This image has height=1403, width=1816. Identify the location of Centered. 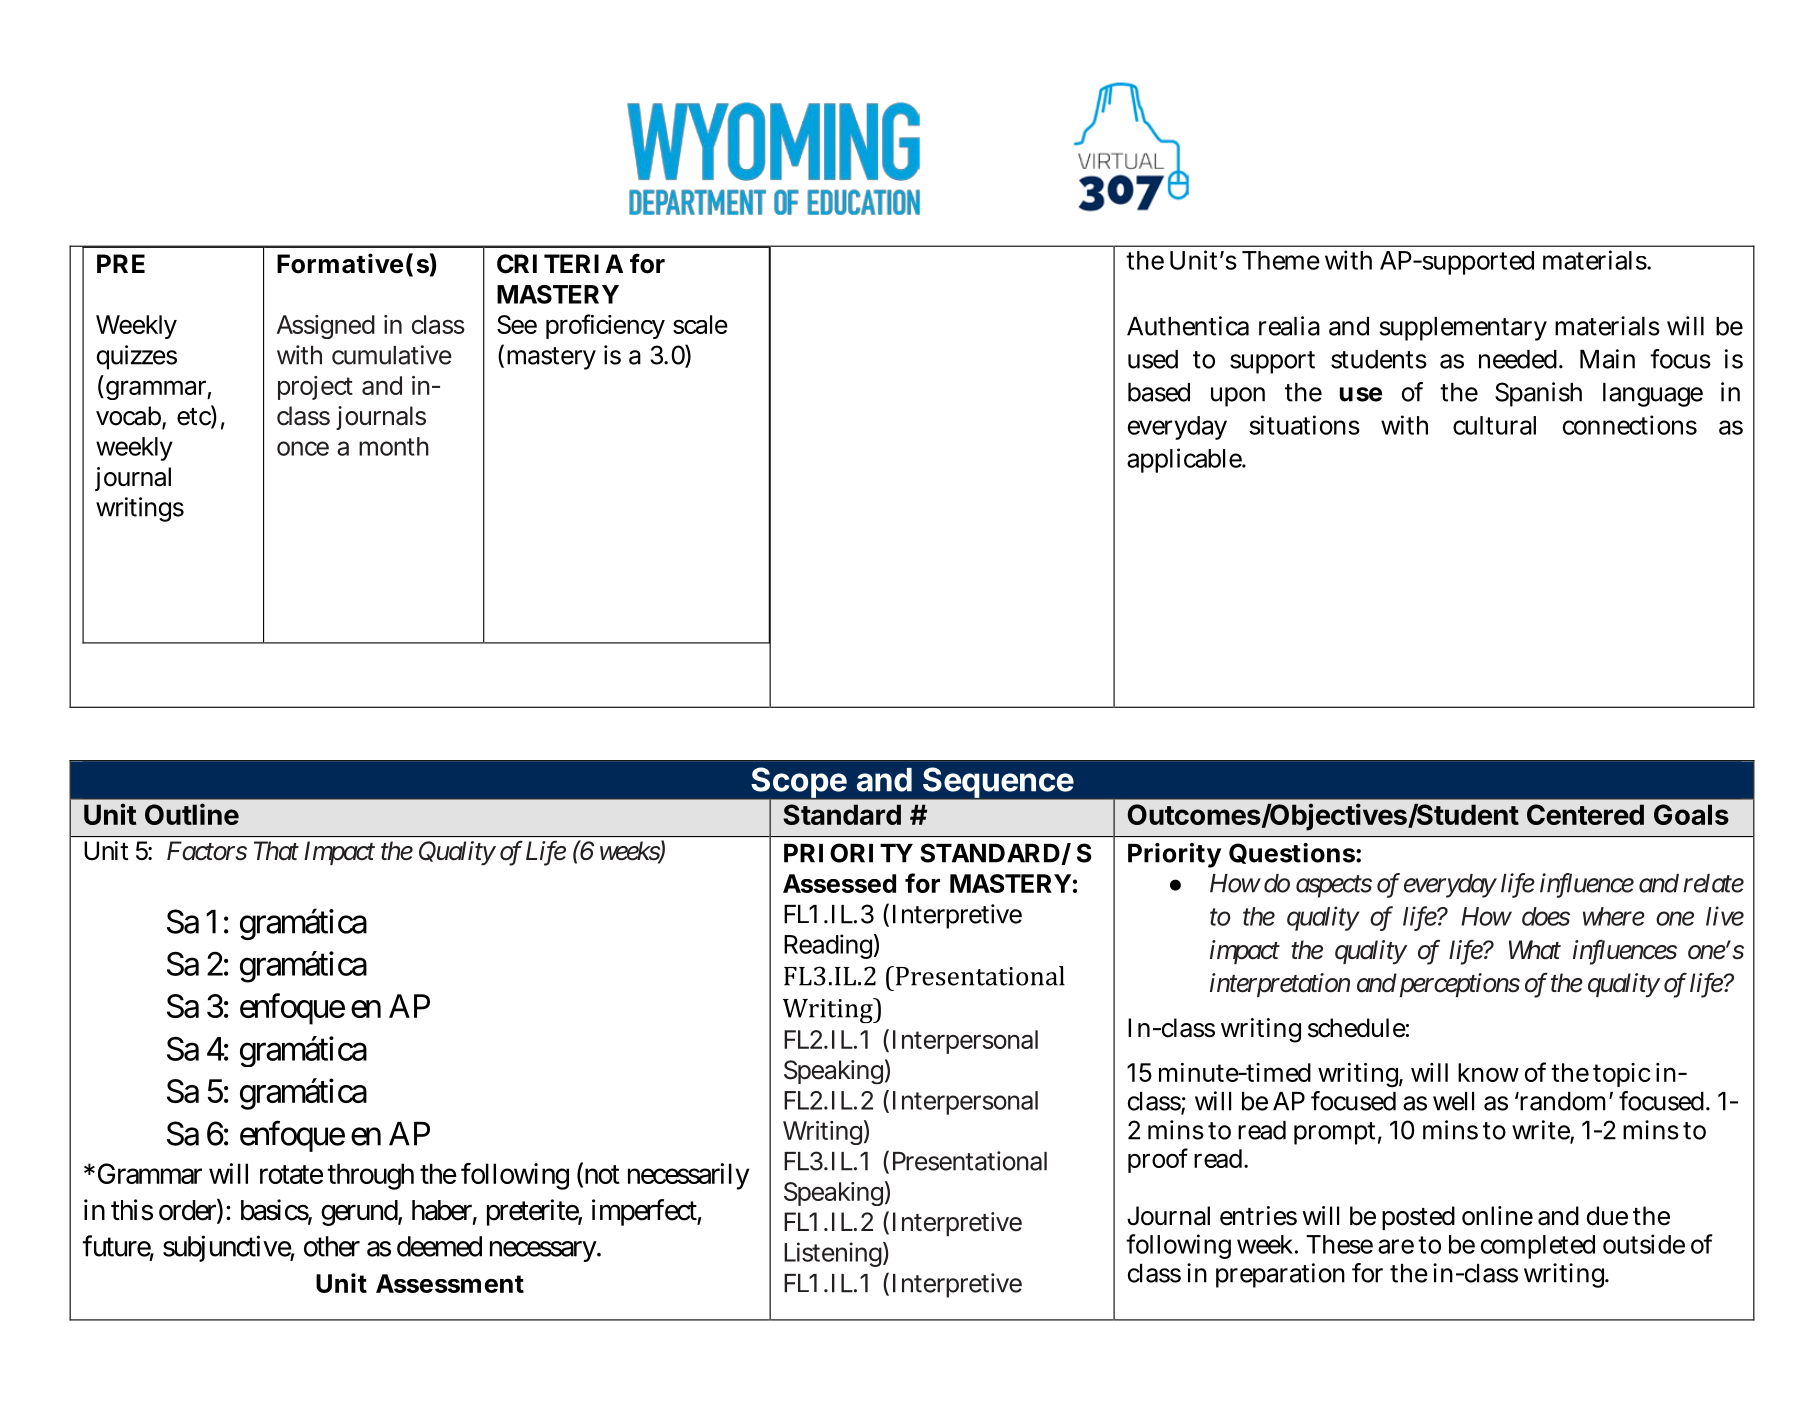
(1585, 814).
